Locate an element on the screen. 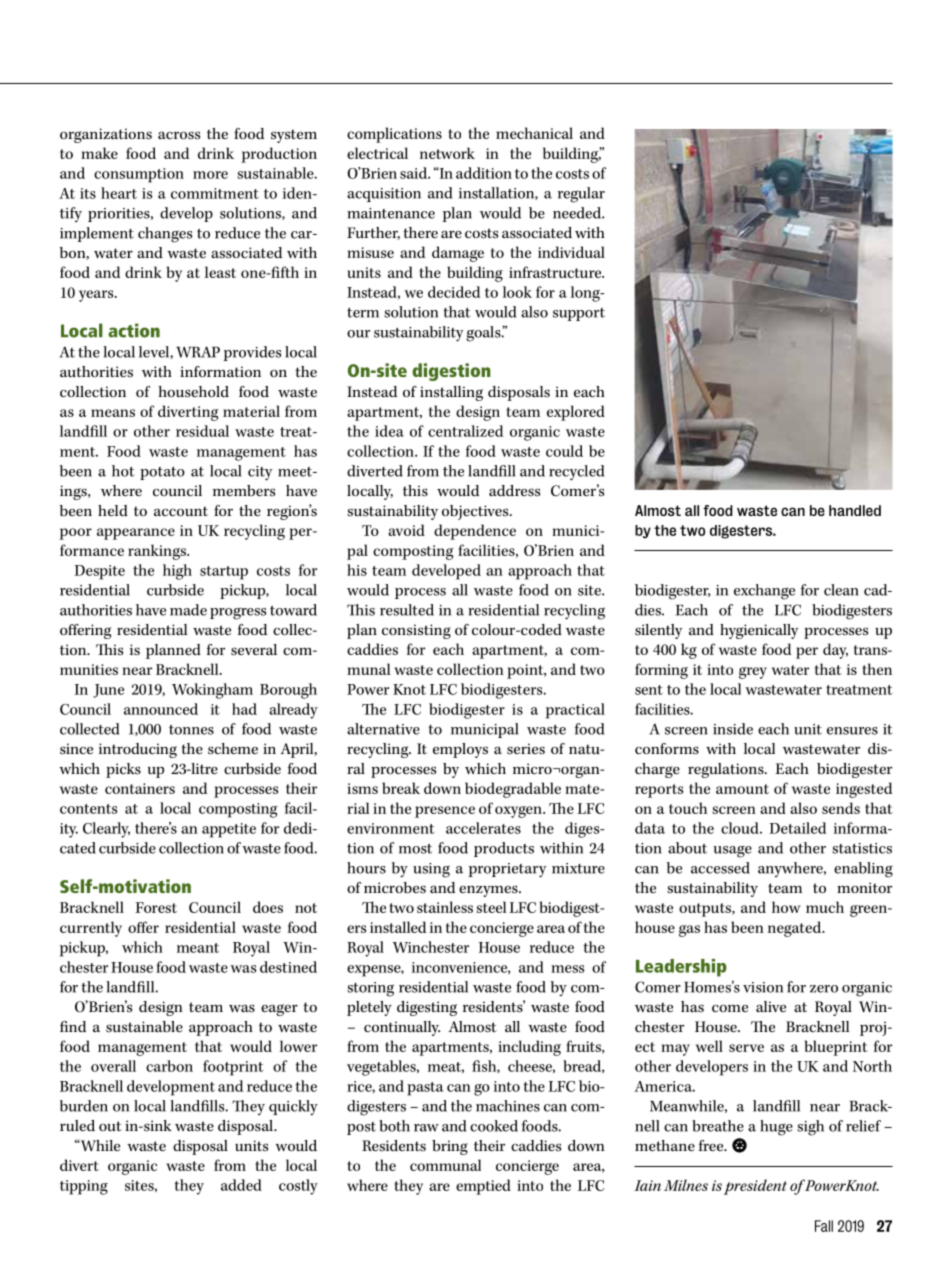 This screenshot has width=952, height=1280. Detailed is located at coordinates (797, 828).
